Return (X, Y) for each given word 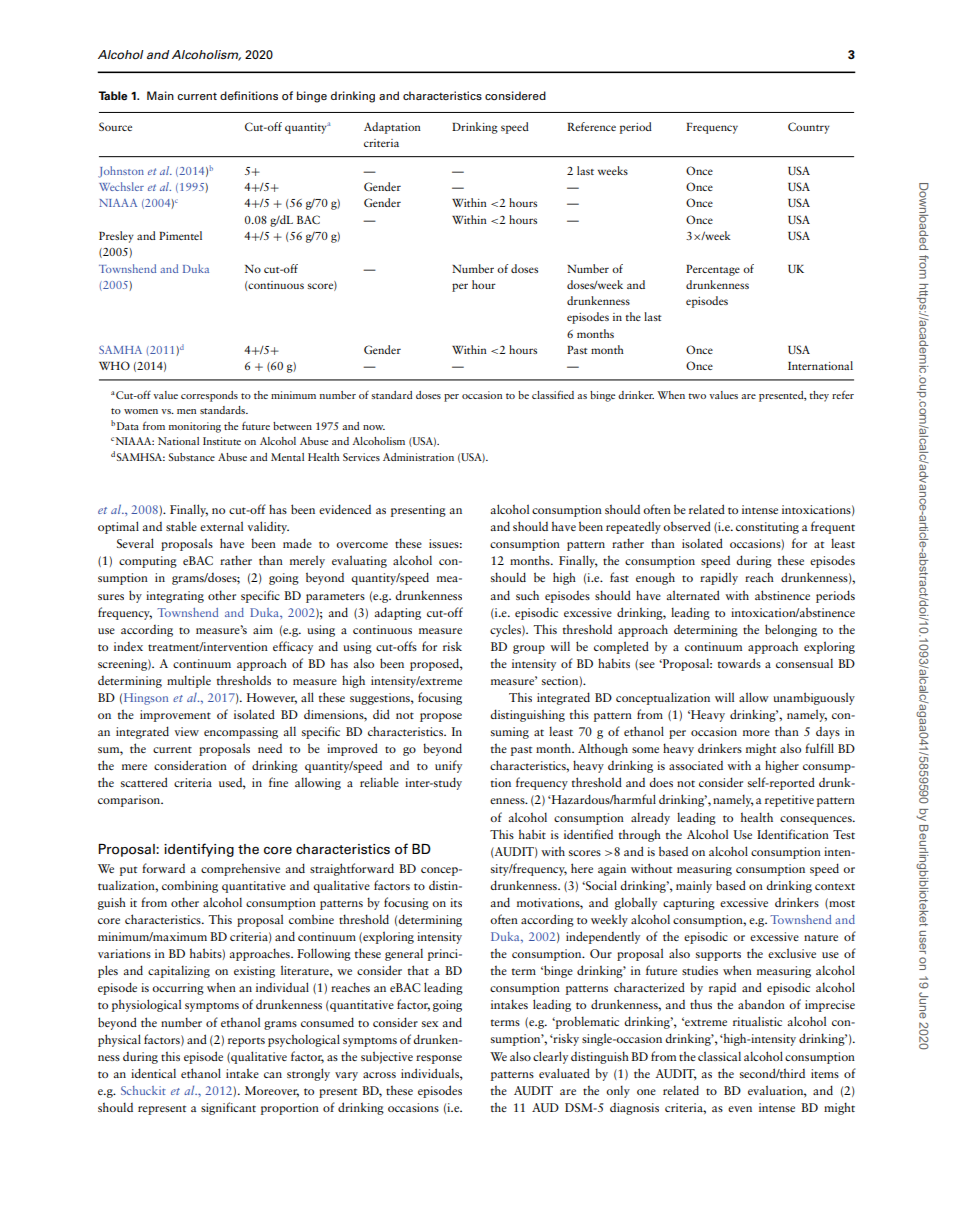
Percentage (713, 270)
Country (809, 128)
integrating (175, 597)
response (439, 1059)
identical (153, 1073)
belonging (791, 630)
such (527, 595)
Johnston (121, 172)
